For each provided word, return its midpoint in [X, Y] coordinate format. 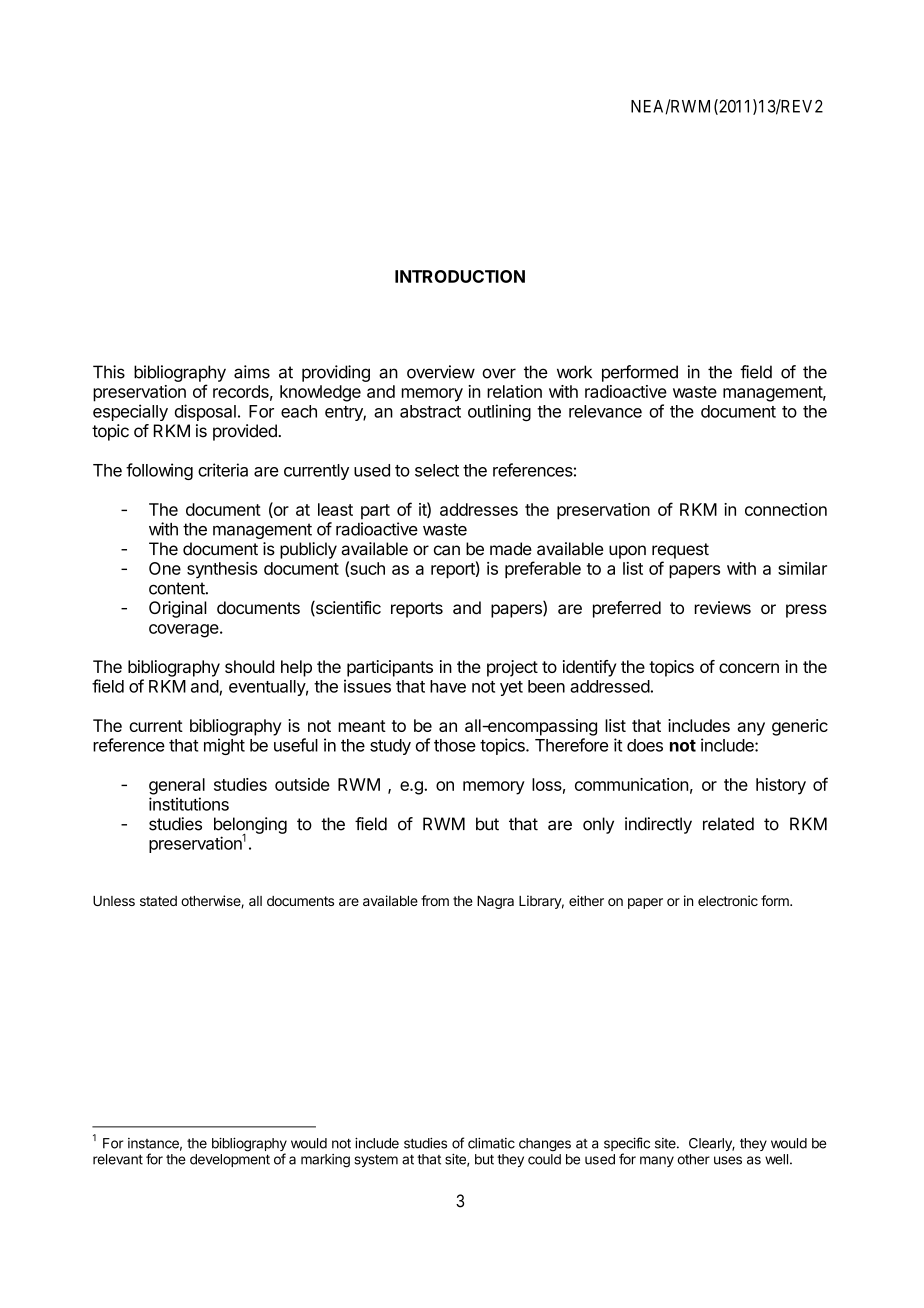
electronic [728, 900]
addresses [479, 509]
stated [158, 901]
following [159, 471]
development [230, 1160]
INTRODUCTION [460, 276]
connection [786, 509]
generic [800, 727]
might [224, 746]
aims [252, 372]
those [455, 745]
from [435, 900]
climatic [491, 1143]
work [574, 372]
